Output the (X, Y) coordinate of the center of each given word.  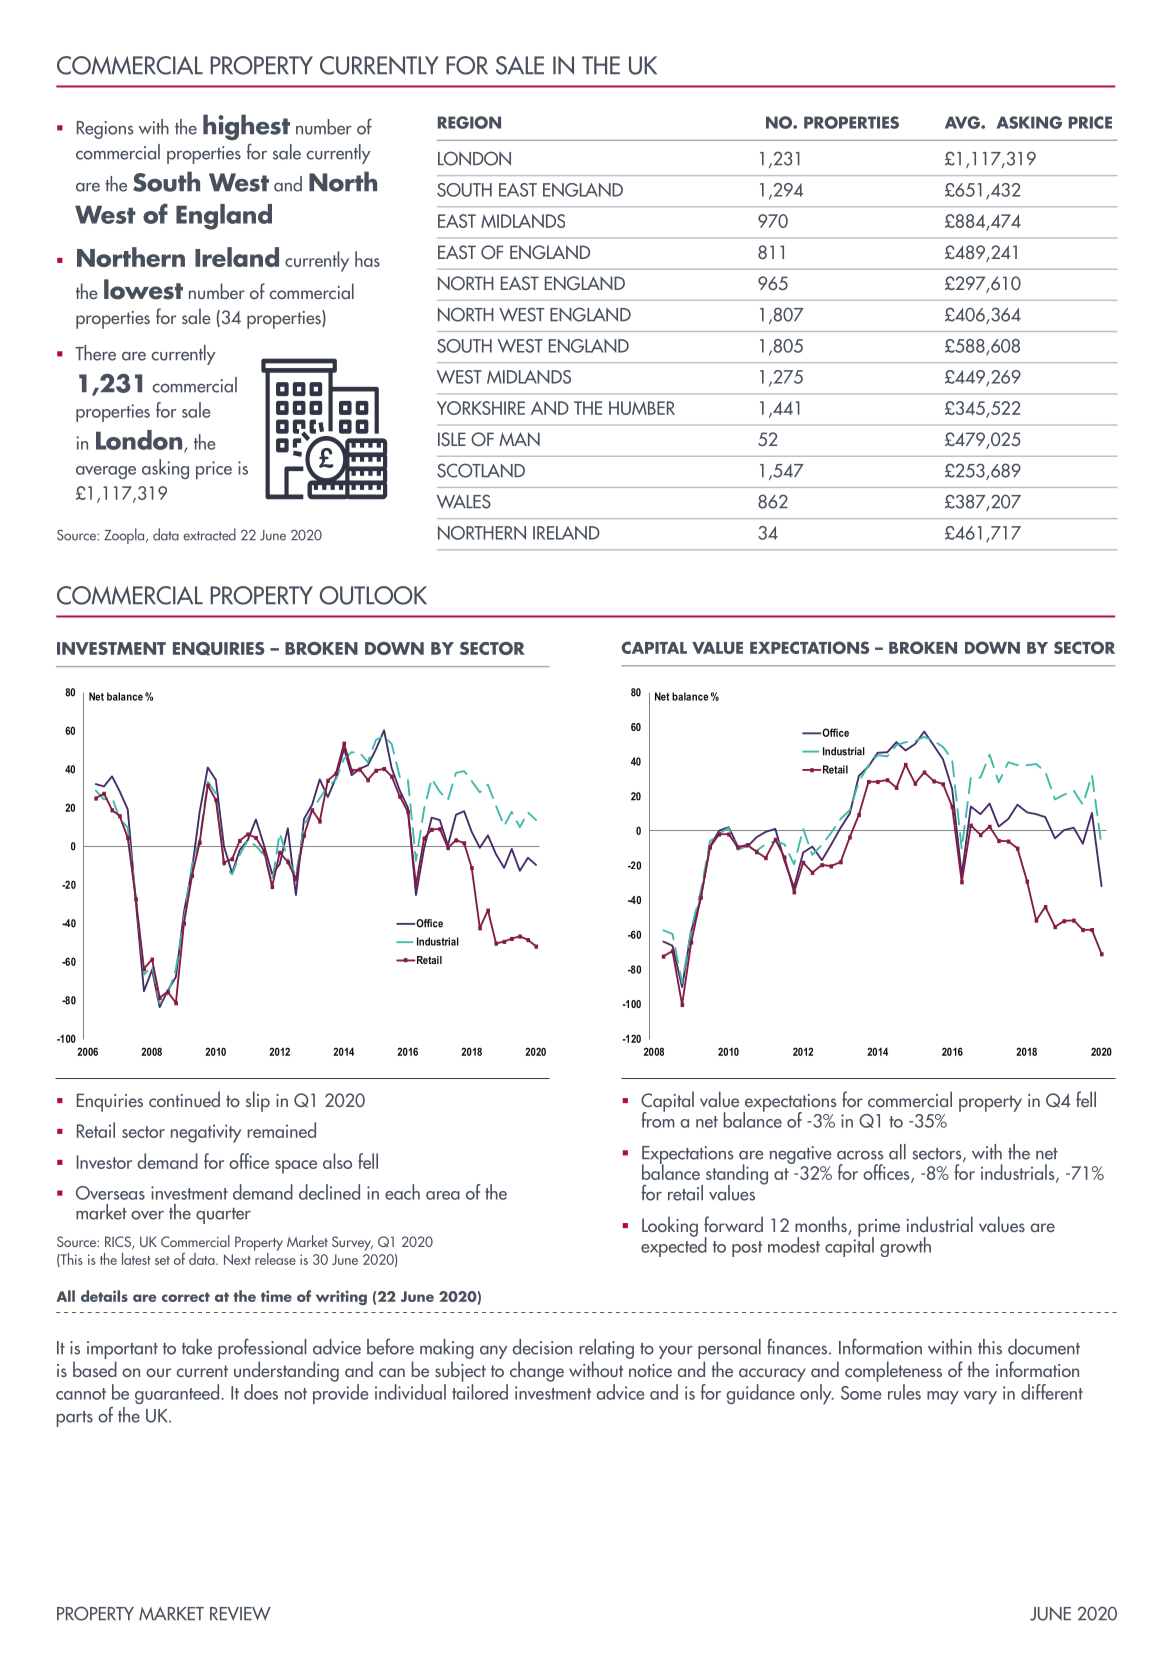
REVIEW (240, 1614)
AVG (963, 122)
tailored (480, 1392)
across (860, 1155)
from (658, 1118)
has (367, 259)
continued (184, 1099)
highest (246, 127)
